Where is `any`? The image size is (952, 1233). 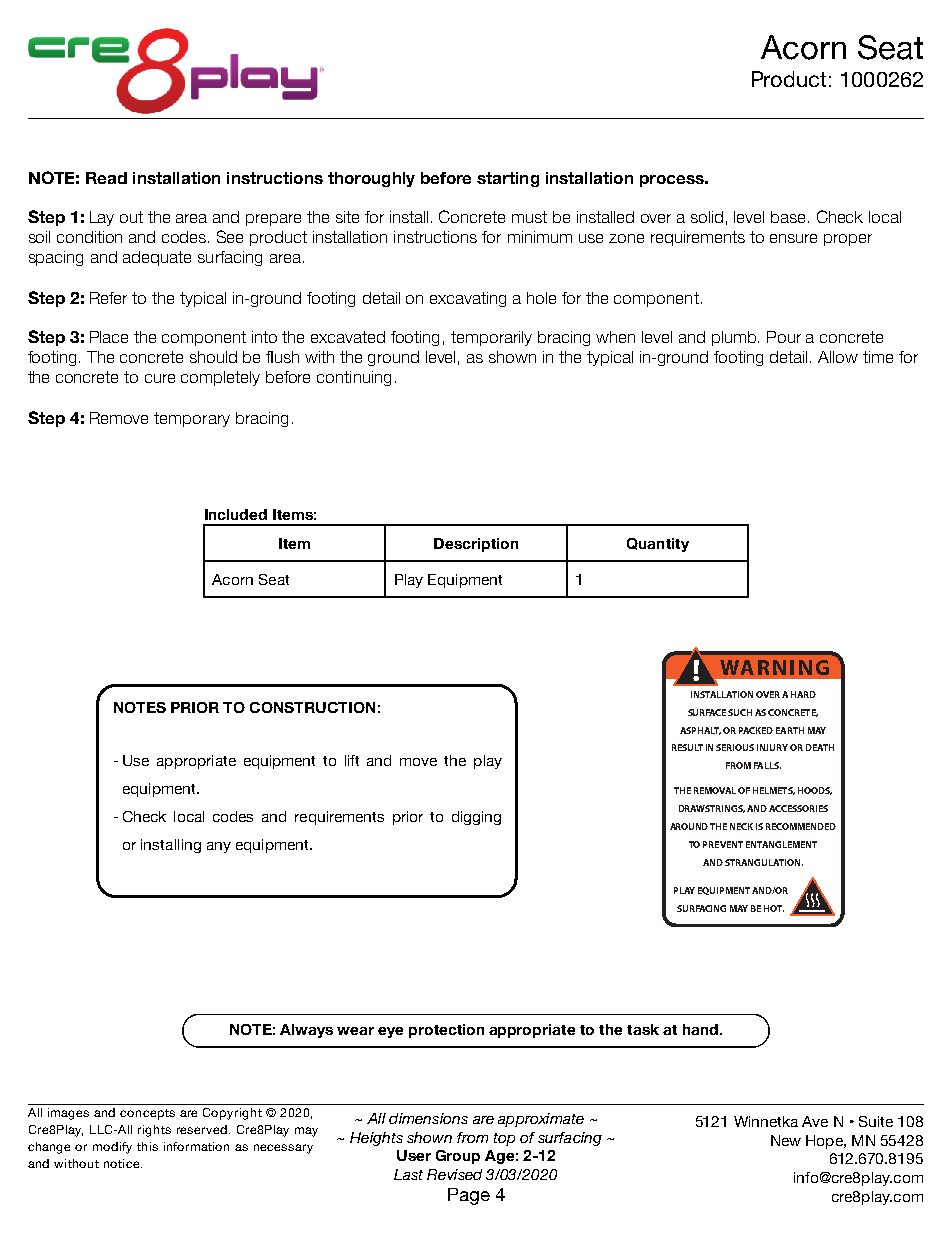
any is located at coordinates (219, 847).
